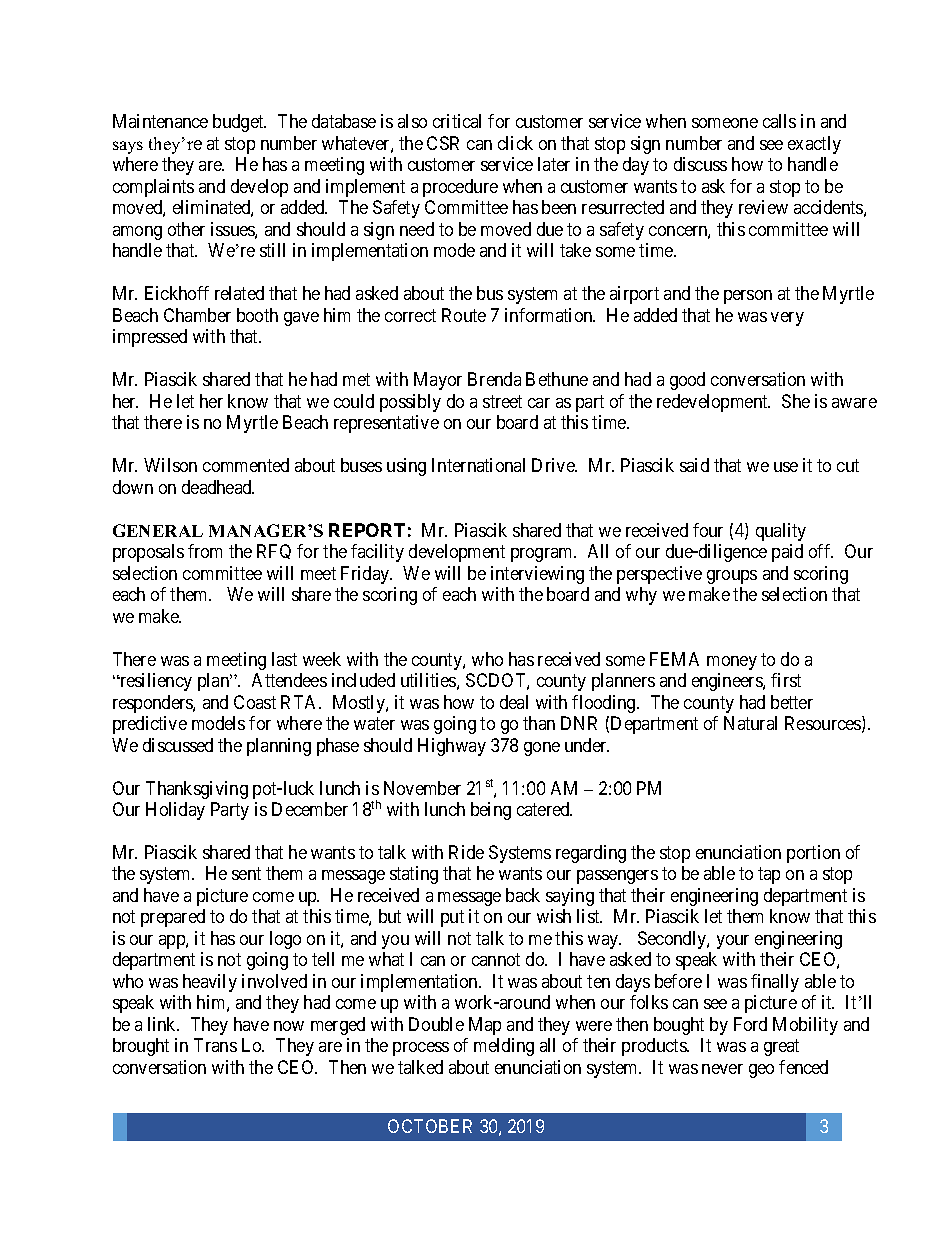 The image size is (952, 1233). What do you see at coordinates (761, 1071) in the screenshot?
I see `geo` at bounding box center [761, 1071].
